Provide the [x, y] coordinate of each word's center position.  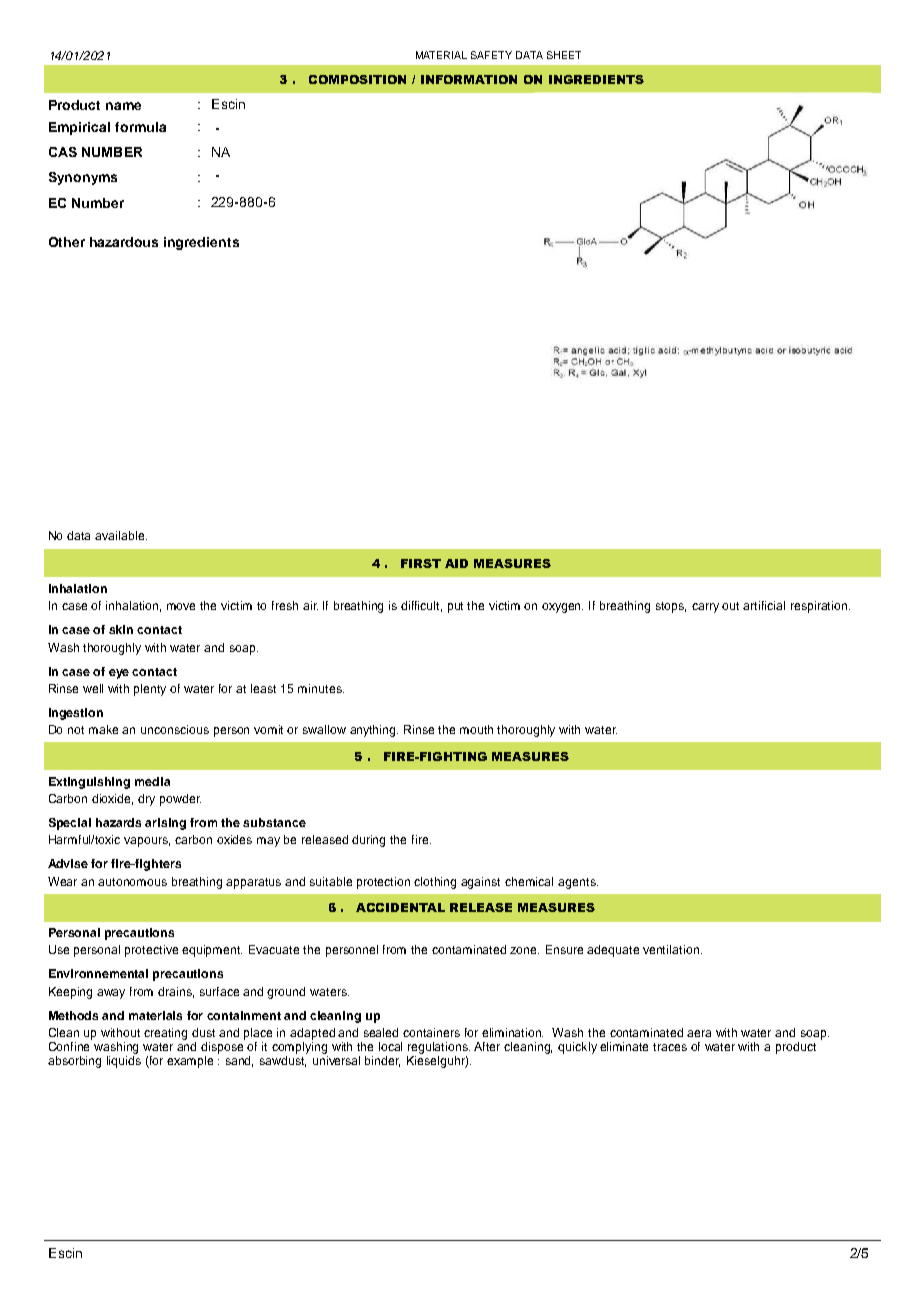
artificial [764, 605]
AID [456, 563]
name [123, 106]
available [121, 535]
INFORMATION [469, 79]
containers [431, 1032]
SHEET [564, 55]
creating [165, 1034]
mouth [476, 729]
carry [705, 608]
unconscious [175, 729]
